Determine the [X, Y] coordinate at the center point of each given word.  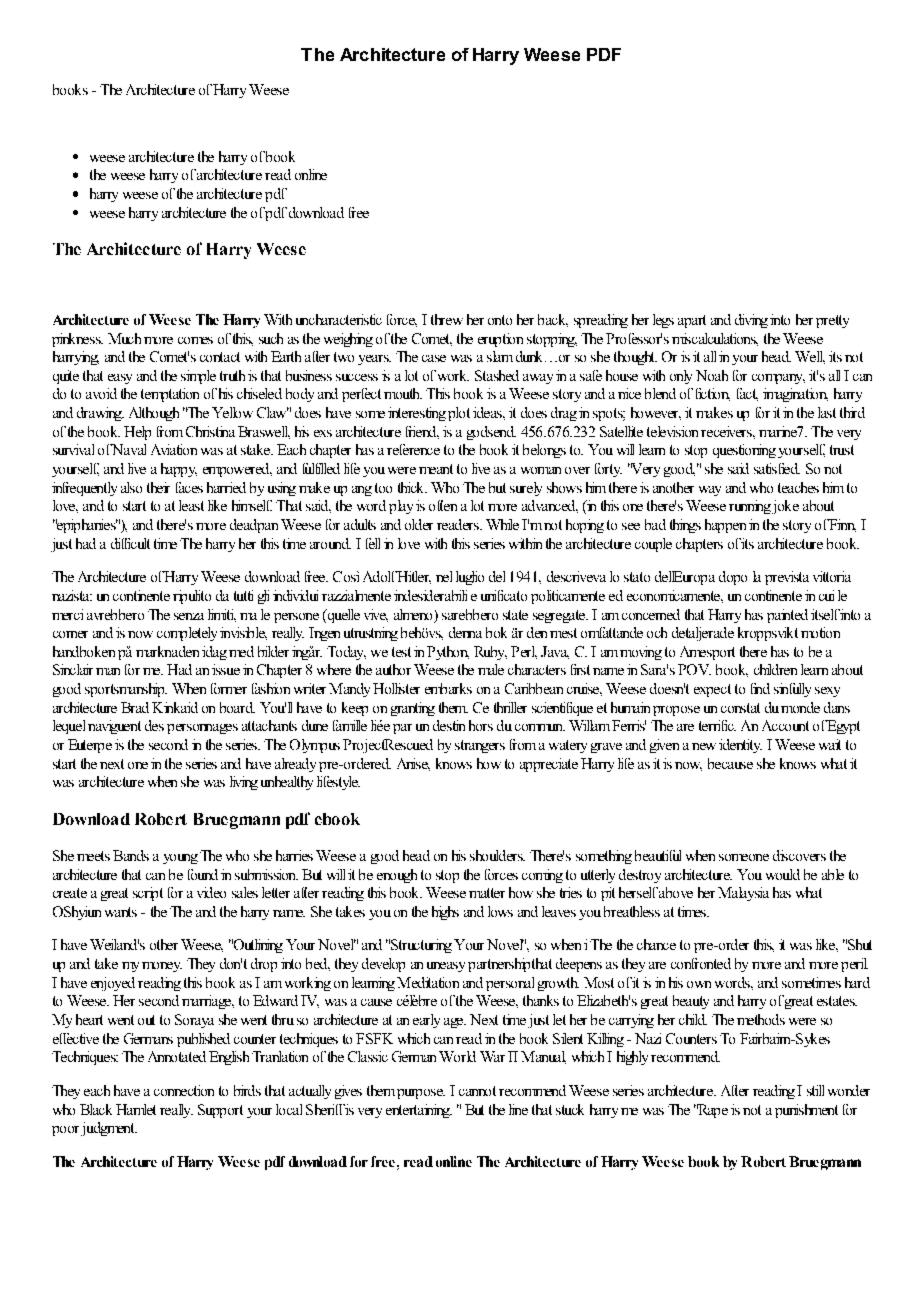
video [211, 892]
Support [220, 1111]
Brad [135, 707]
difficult [130, 543]
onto [500, 320]
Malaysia [743, 894]
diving [751, 321]
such [271, 338]
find [760, 688]
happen [725, 526]
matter [487, 893]
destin [449, 725]
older [419, 524]
